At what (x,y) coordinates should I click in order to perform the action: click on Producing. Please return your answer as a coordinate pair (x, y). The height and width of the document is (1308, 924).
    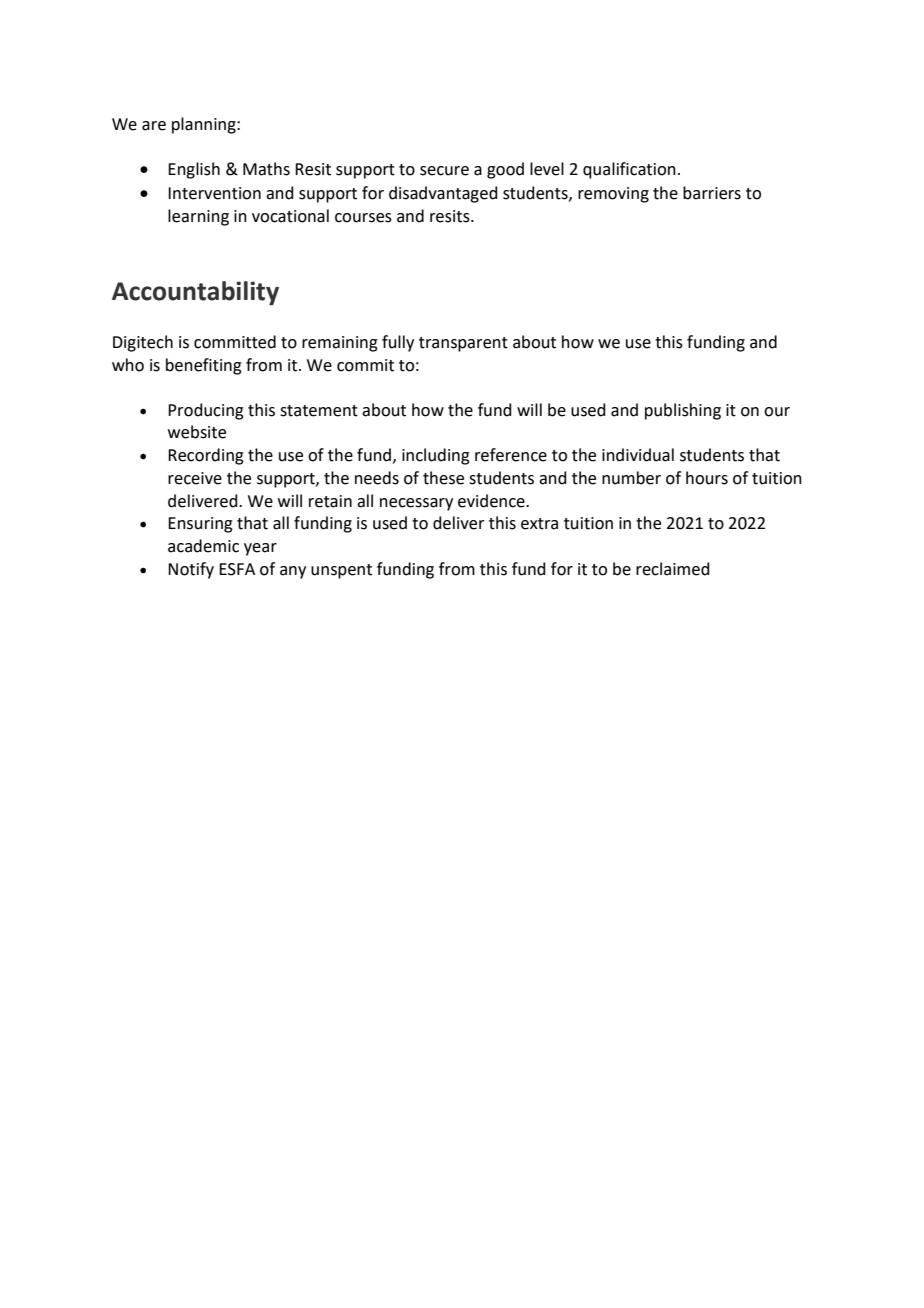
    Looking at the image, I should click on (206, 411).
